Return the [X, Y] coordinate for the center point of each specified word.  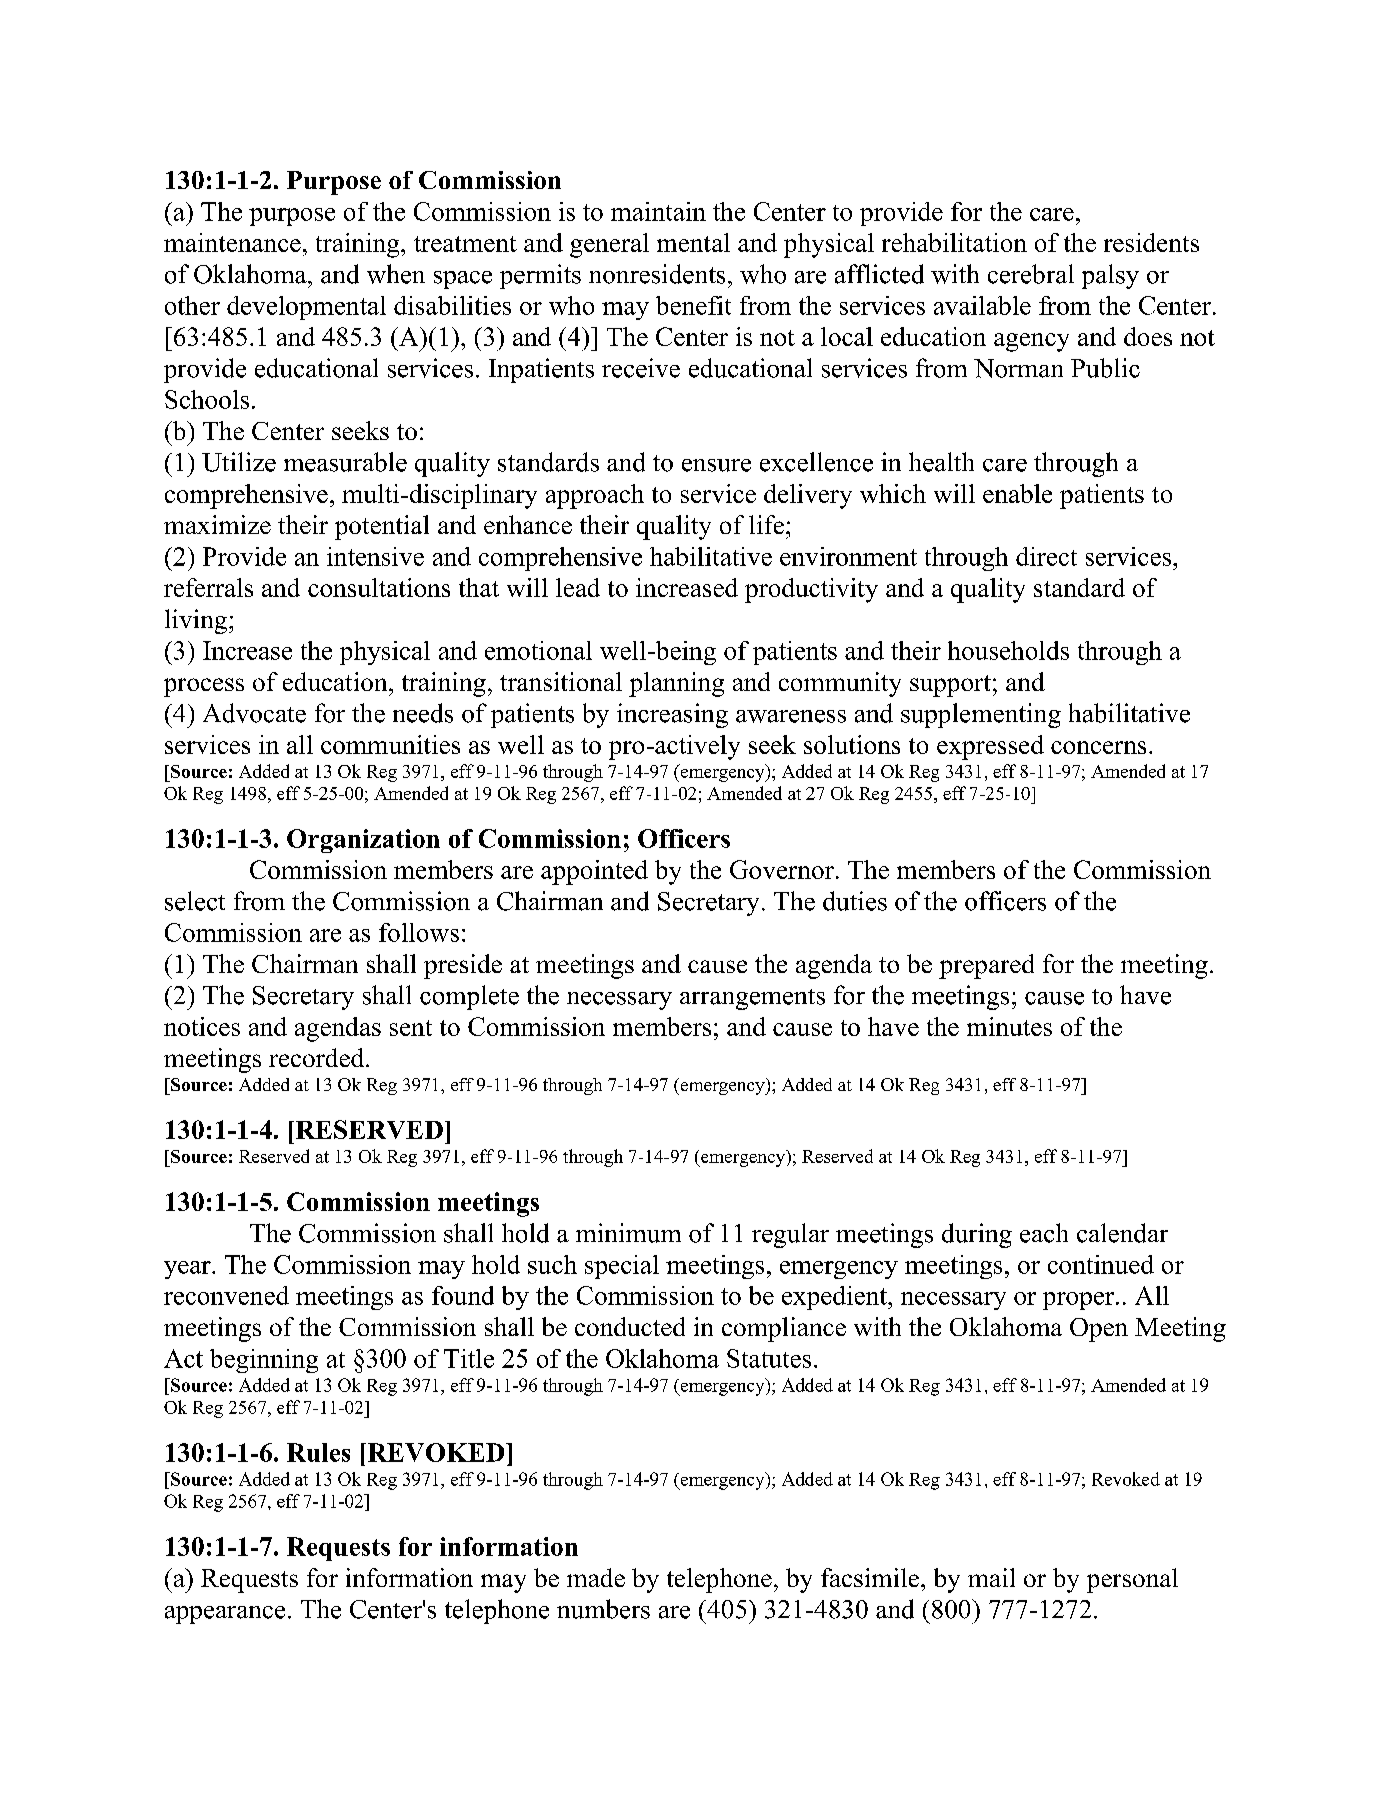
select [195, 901]
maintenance [232, 242]
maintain [658, 211]
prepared [986, 966]
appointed [594, 872]
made [596, 1577]
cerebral [1031, 274]
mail [991, 1577]
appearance [225, 1615]
